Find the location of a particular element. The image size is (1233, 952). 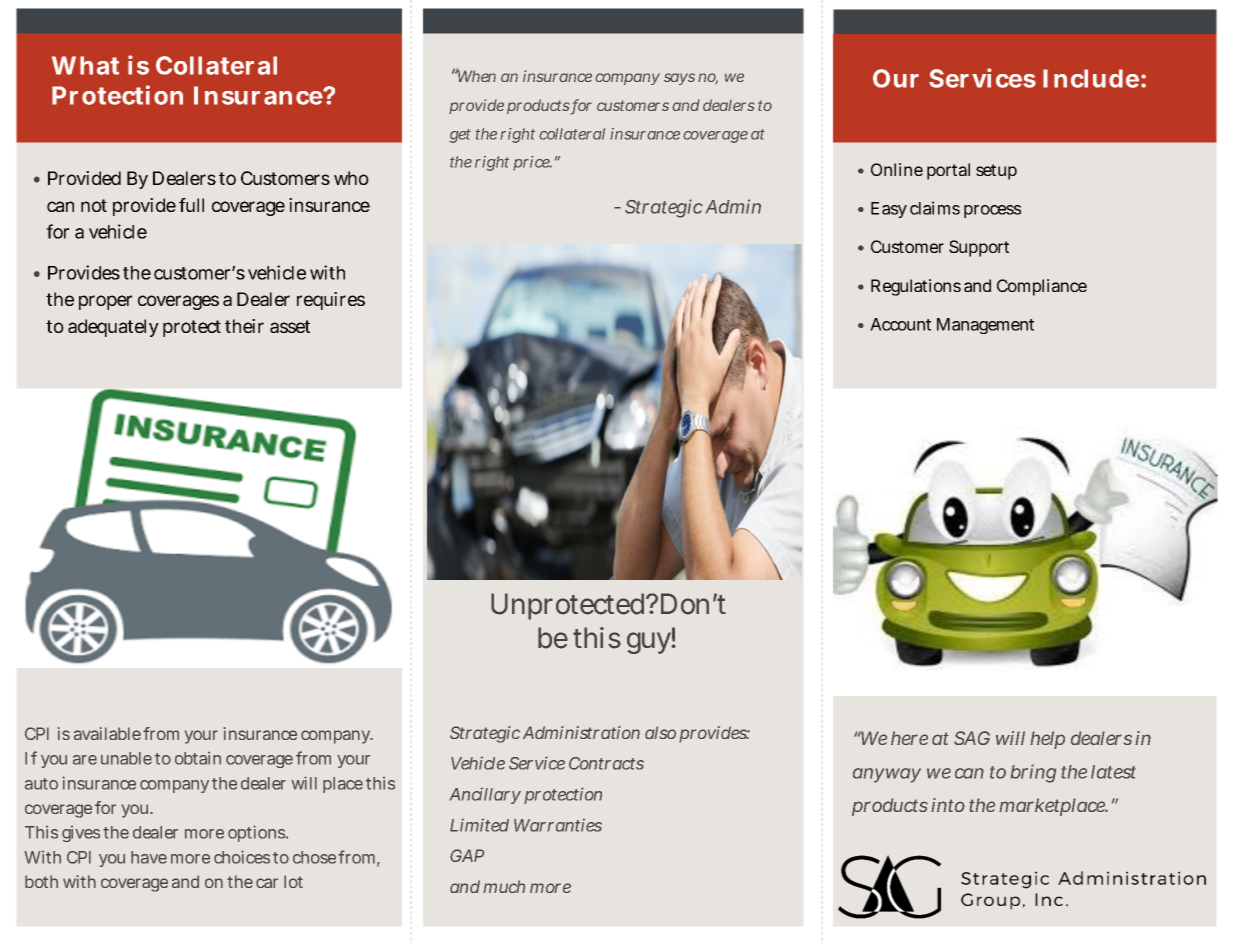

Contracts is located at coordinates (606, 763).
